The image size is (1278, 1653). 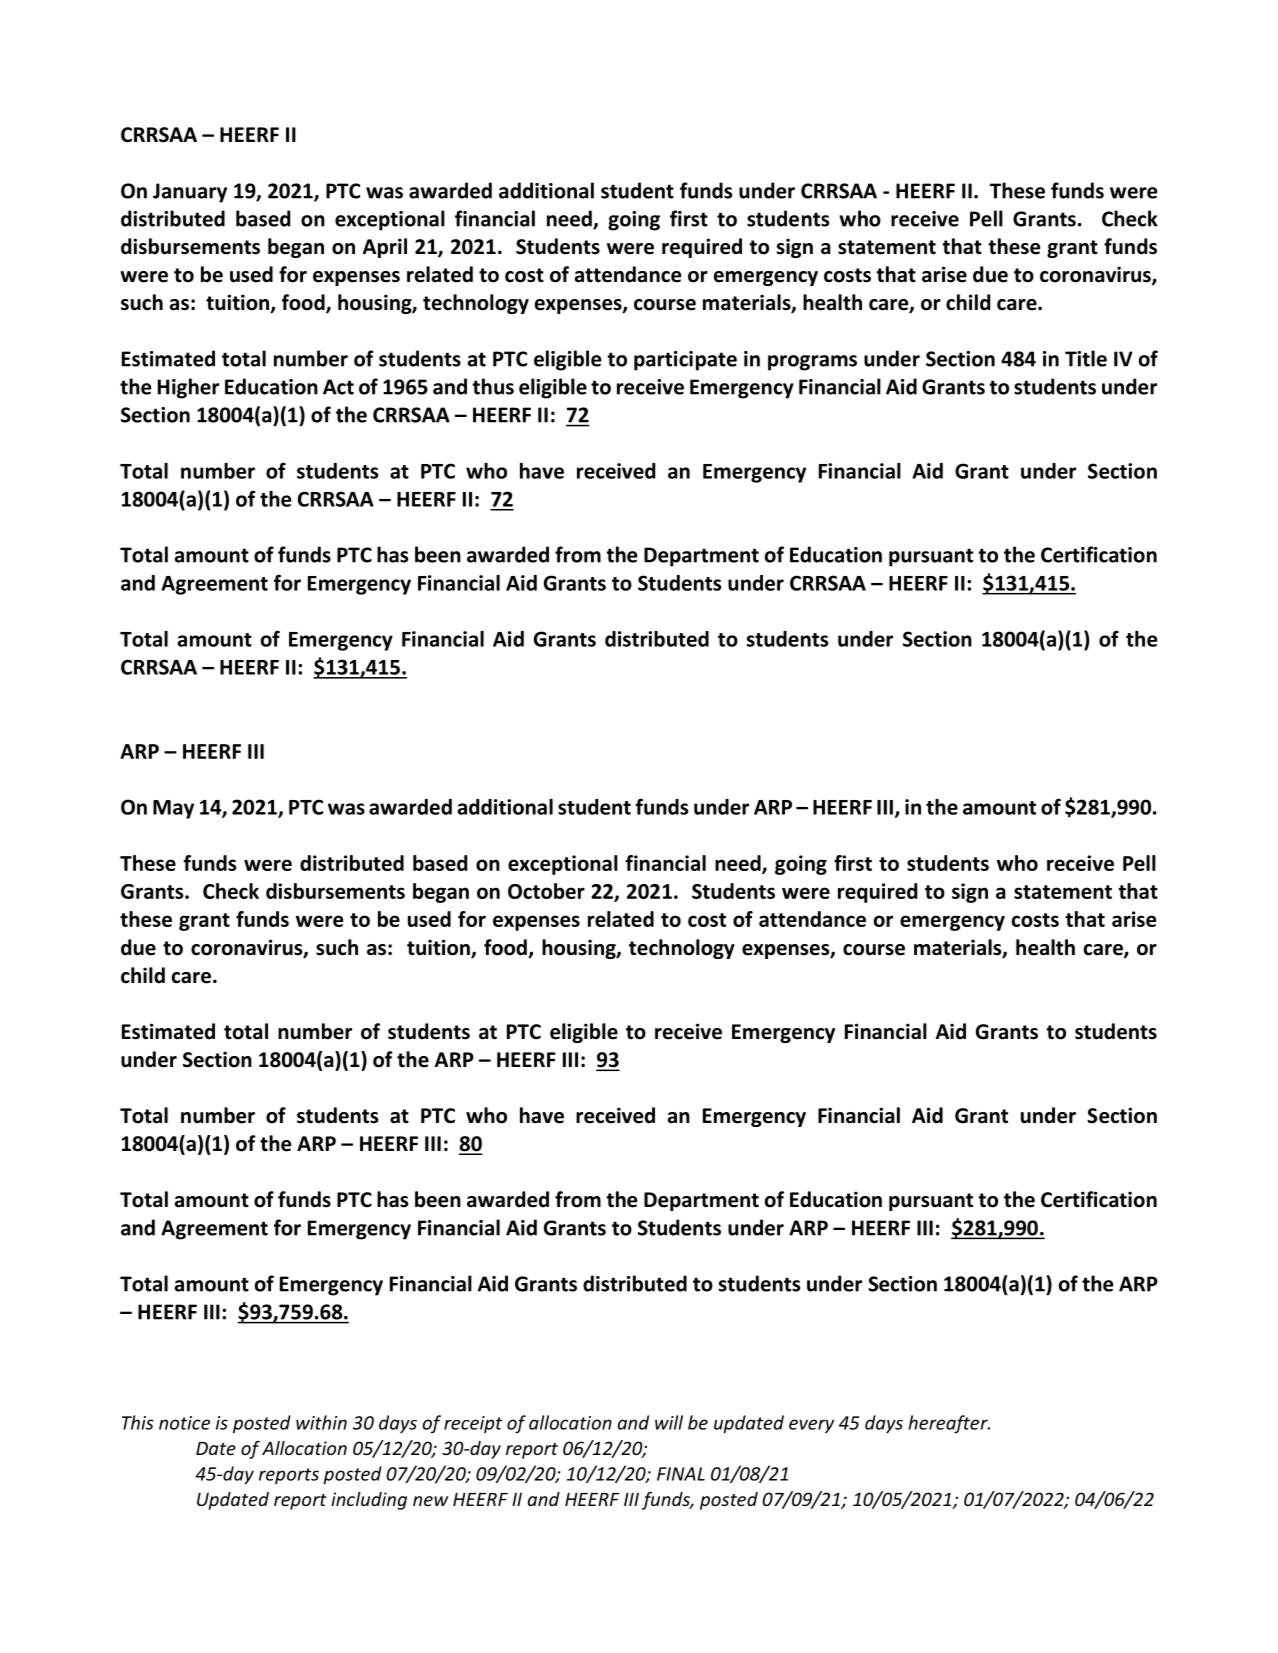 What do you see at coordinates (949, 1424) in the screenshot?
I see `hereafter` at bounding box center [949, 1424].
